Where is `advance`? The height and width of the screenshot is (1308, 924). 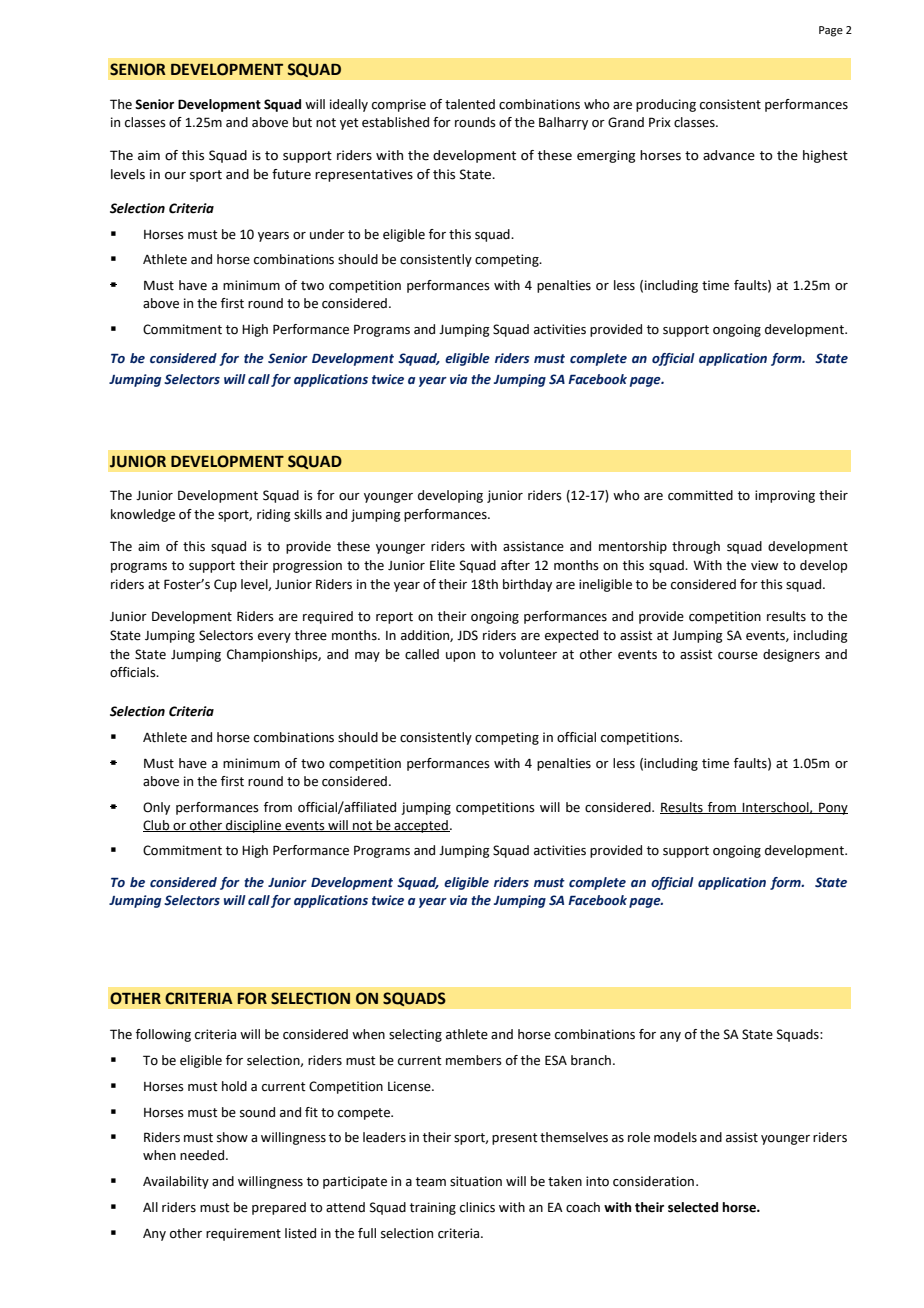 advance is located at coordinates (729, 155).
